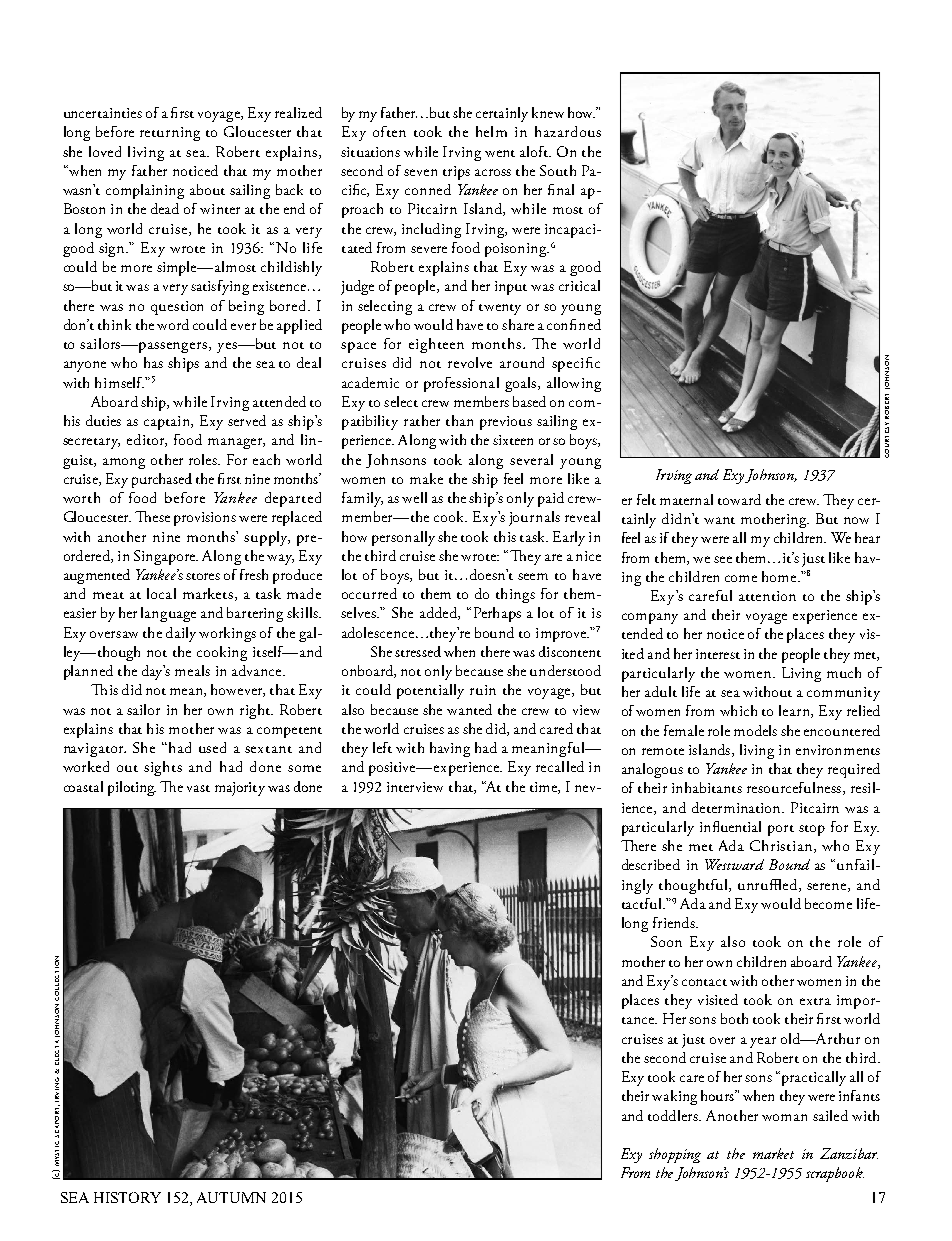  Describe the element at coordinates (127, 1197) in the screenshot. I see `HISTORY` at that location.
